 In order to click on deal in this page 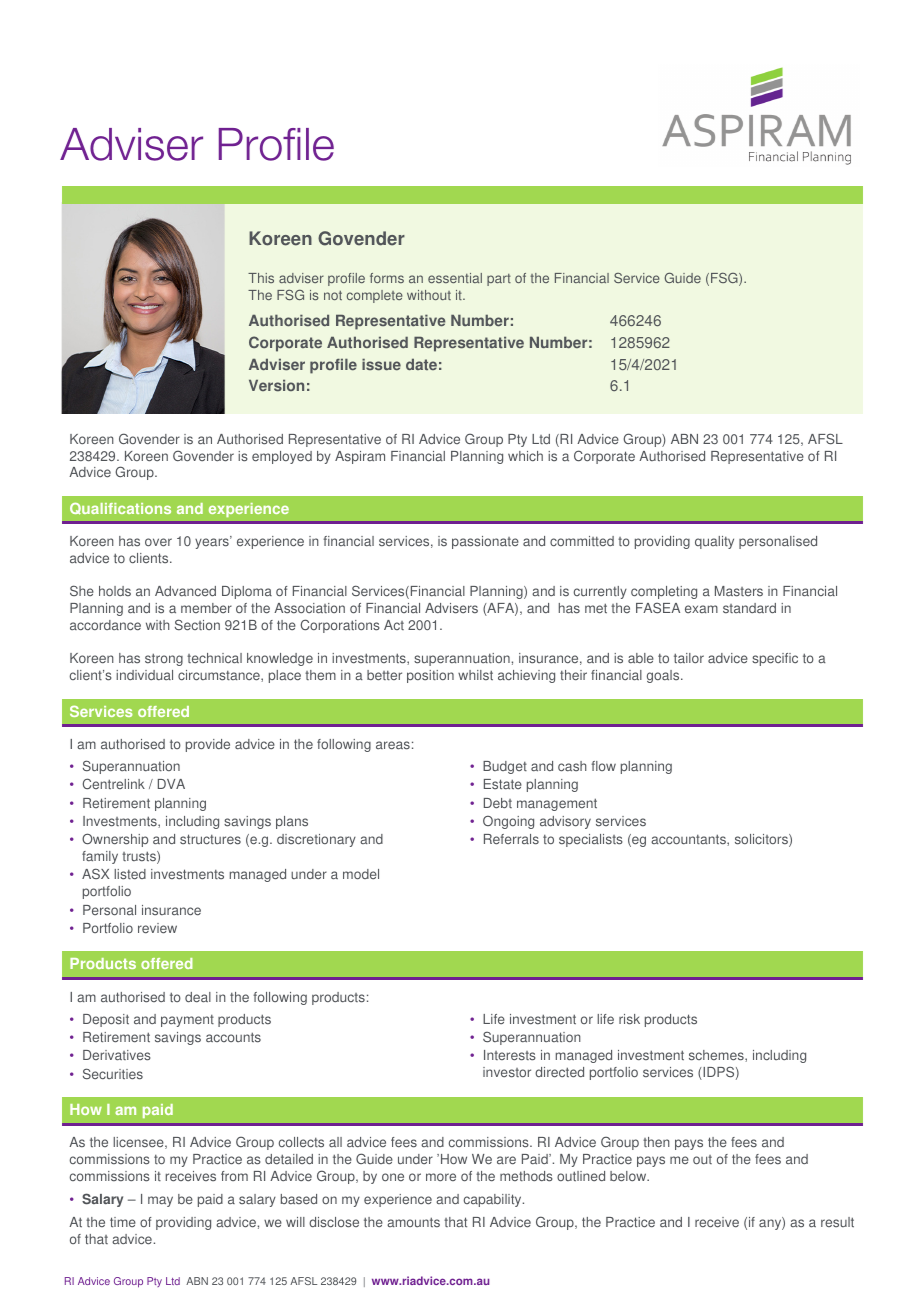, I will do `click(198, 997)`.
